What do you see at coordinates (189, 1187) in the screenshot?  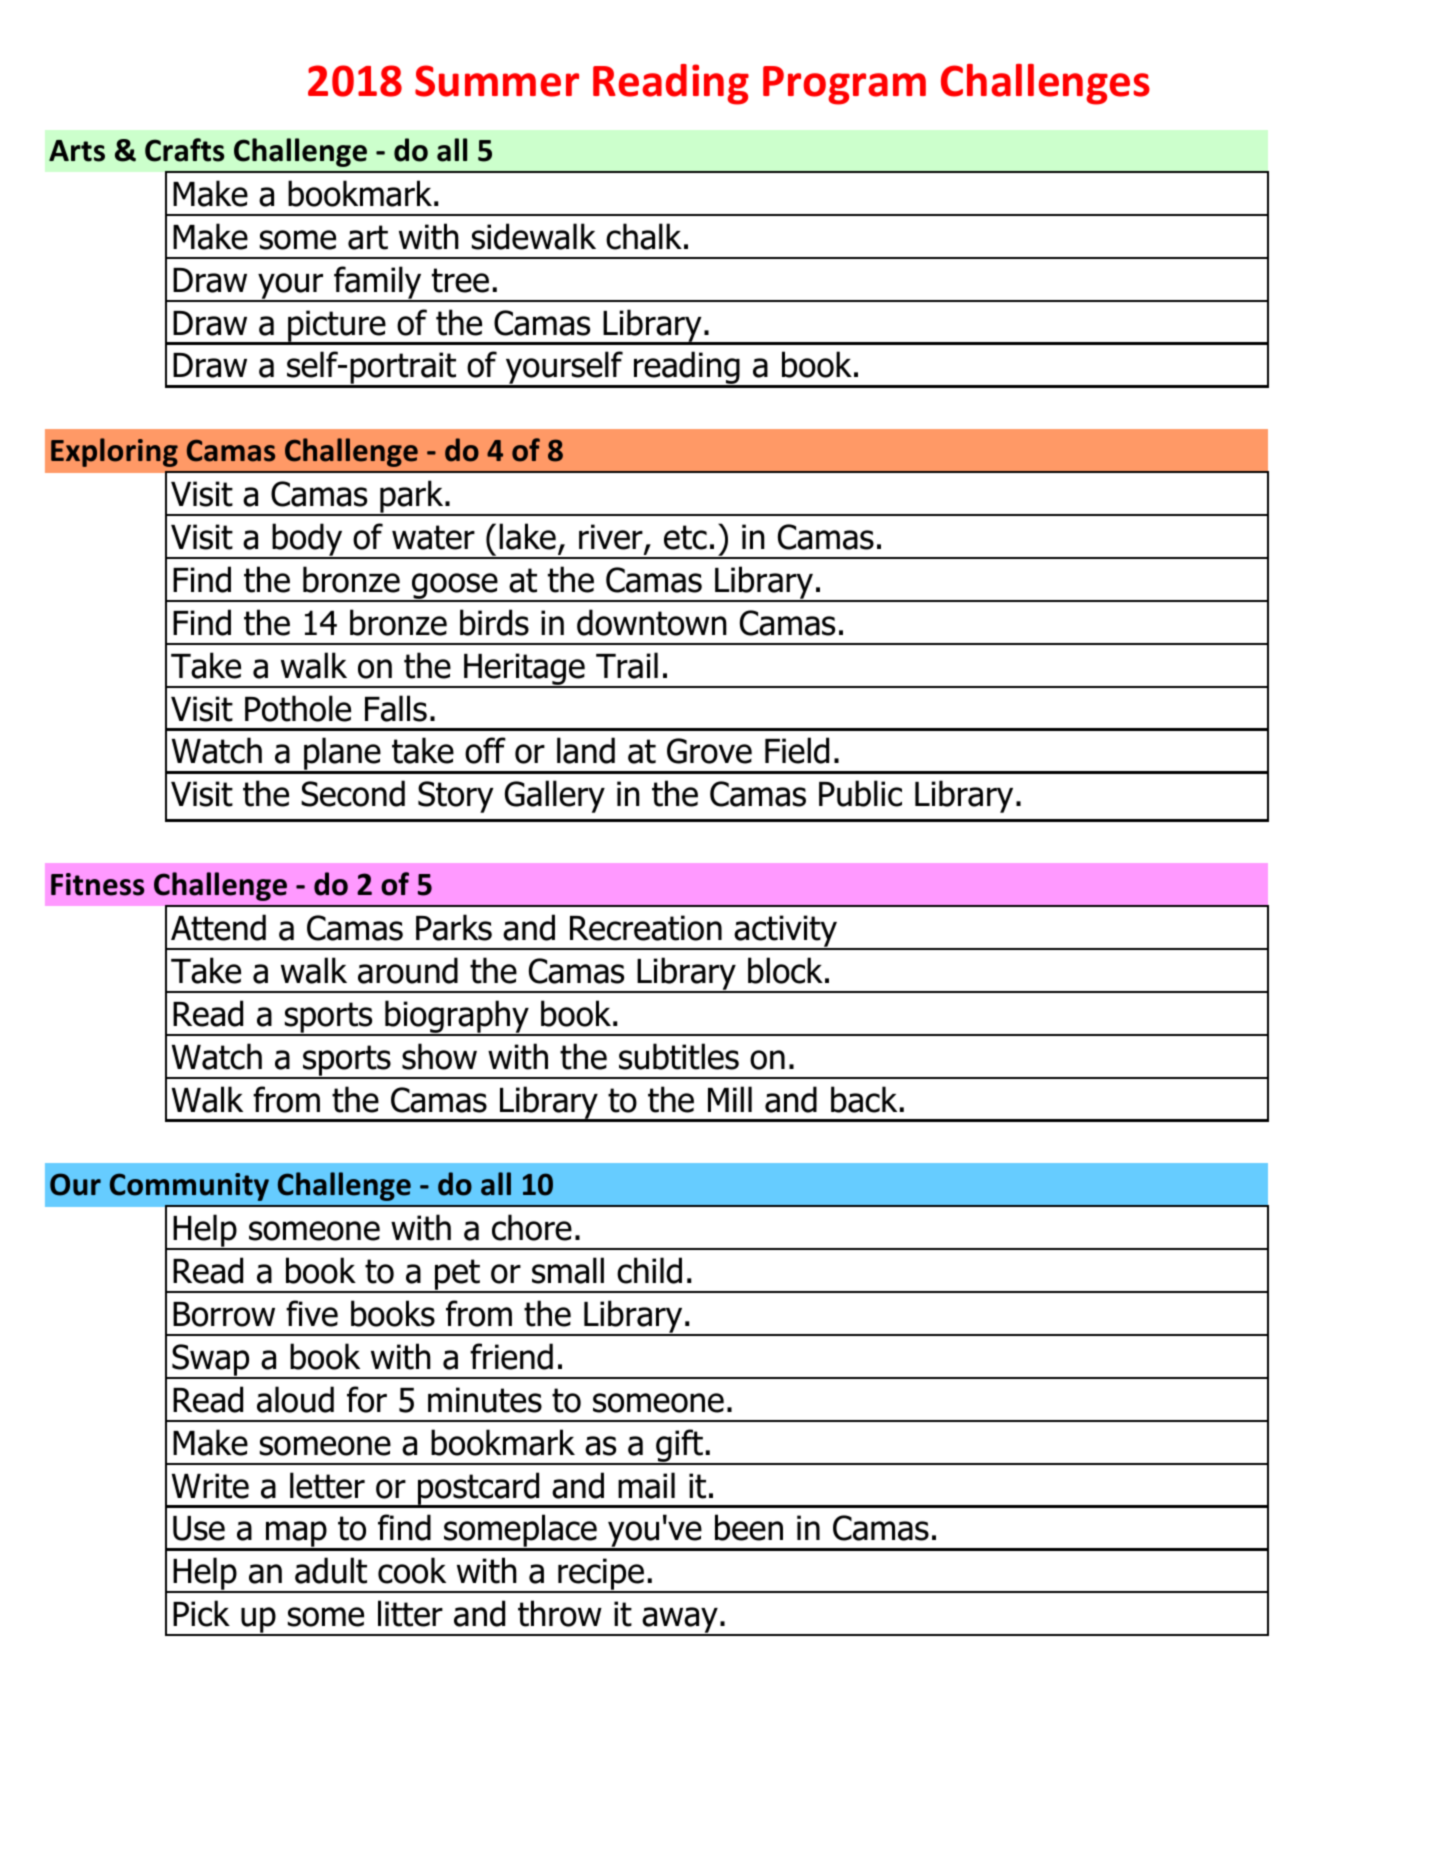 I see `Community` at bounding box center [189, 1187].
